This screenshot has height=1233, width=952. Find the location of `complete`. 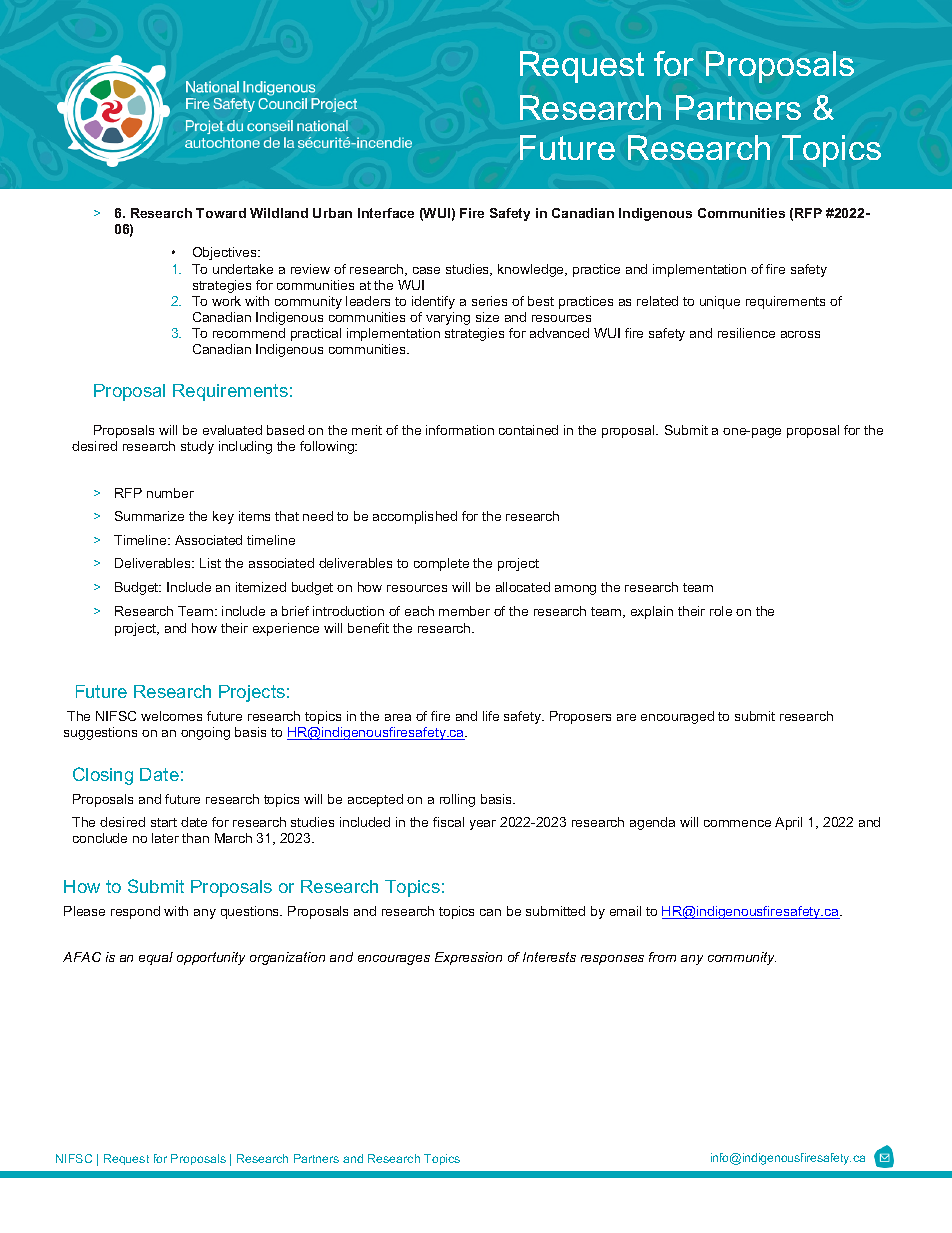

complete is located at coordinates (441, 564).
